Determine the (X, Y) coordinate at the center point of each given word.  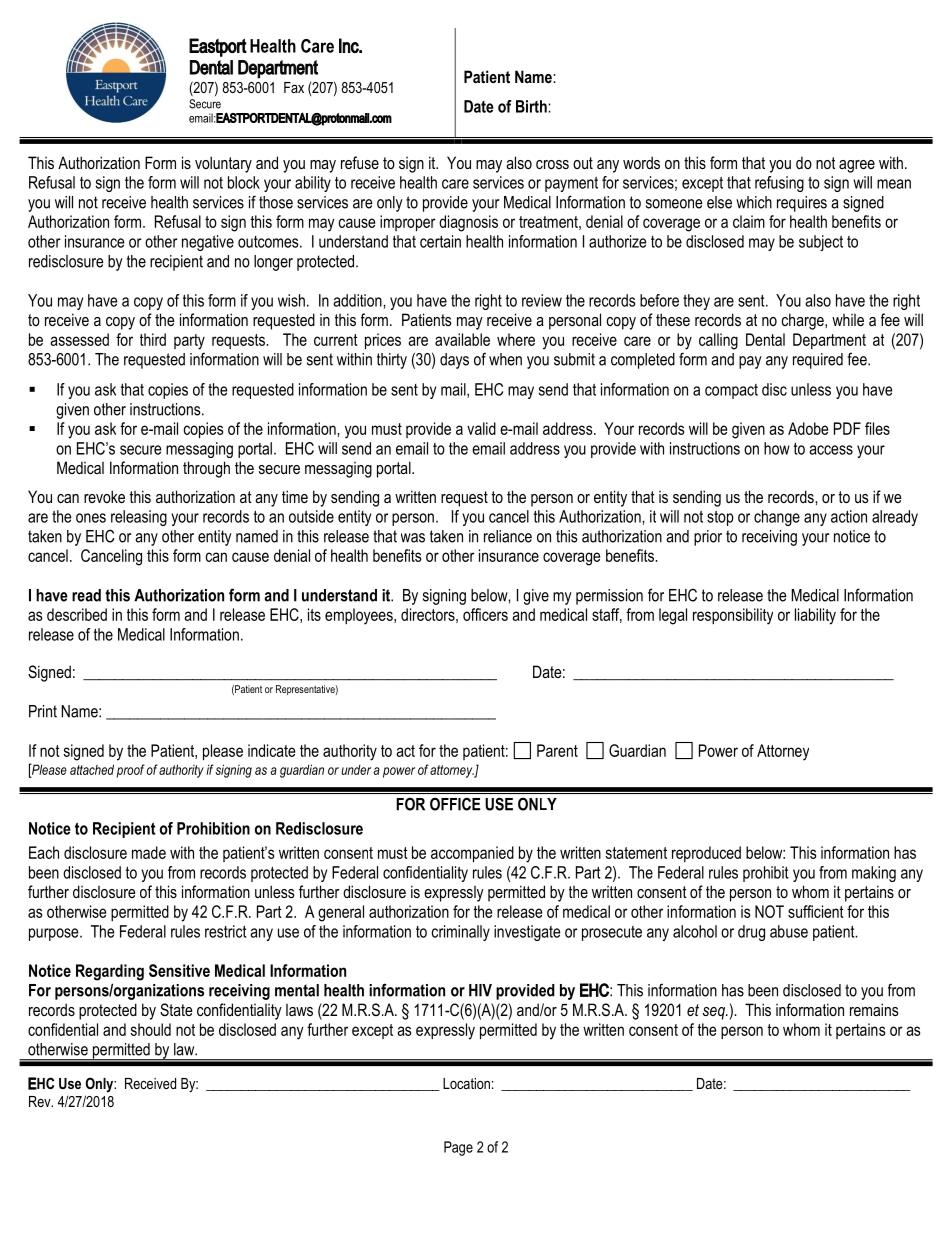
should (151, 1029)
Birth (532, 106)
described (77, 614)
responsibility (733, 616)
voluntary (223, 164)
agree (857, 166)
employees (360, 616)
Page (458, 1148)
